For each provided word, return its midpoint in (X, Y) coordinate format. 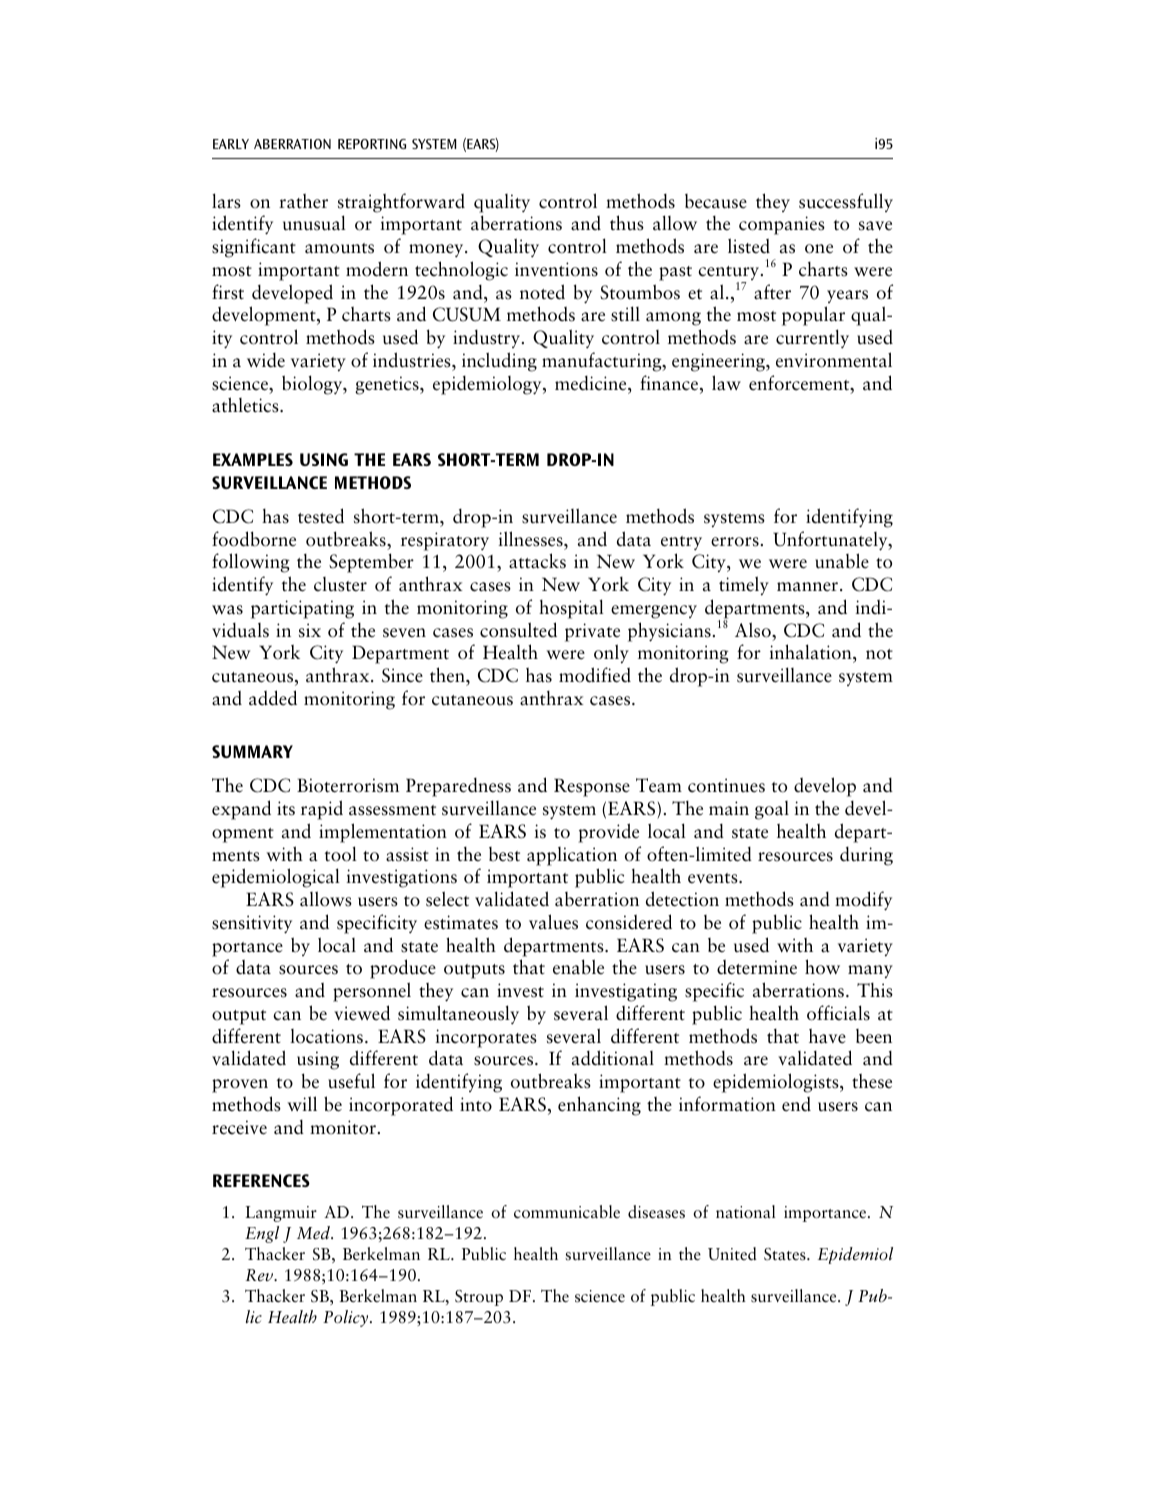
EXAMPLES (253, 459)
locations (326, 1036)
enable (578, 967)
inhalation (811, 653)
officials (838, 1013)
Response (592, 787)
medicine (592, 383)
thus (627, 223)
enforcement (800, 384)
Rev (261, 1275)
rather (303, 201)
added (273, 698)
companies (782, 225)
